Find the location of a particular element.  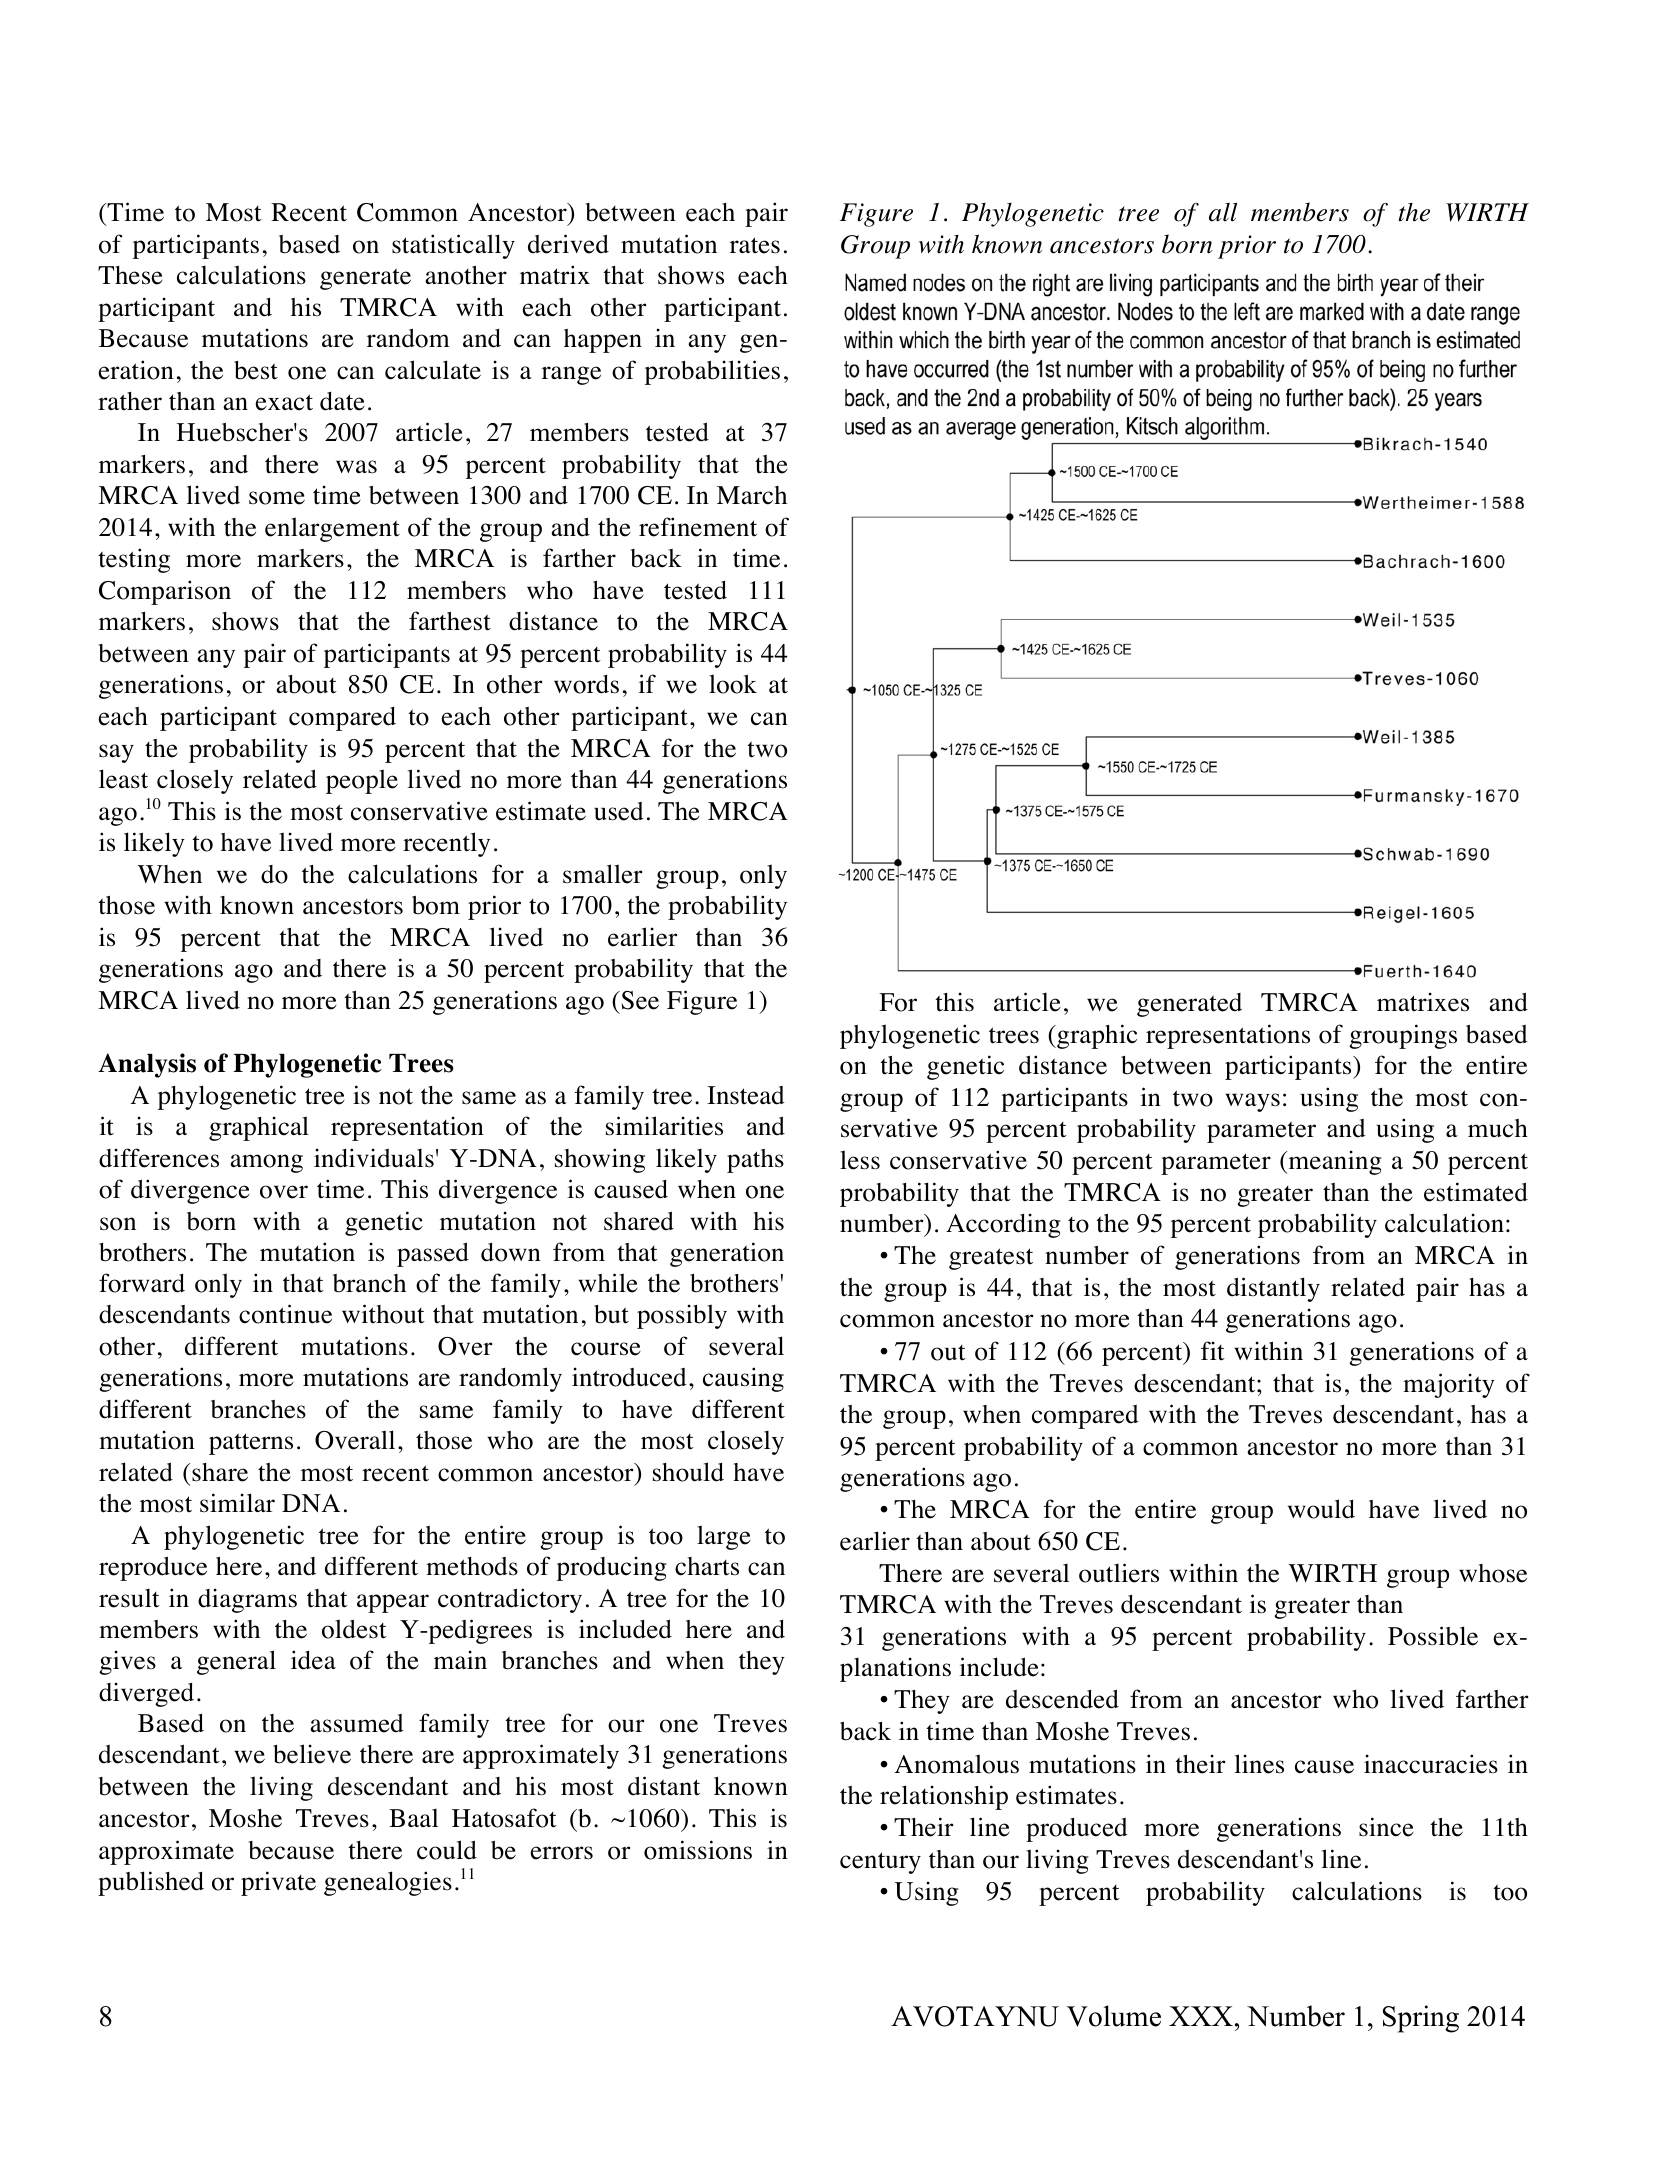

less is located at coordinates (860, 1160).
